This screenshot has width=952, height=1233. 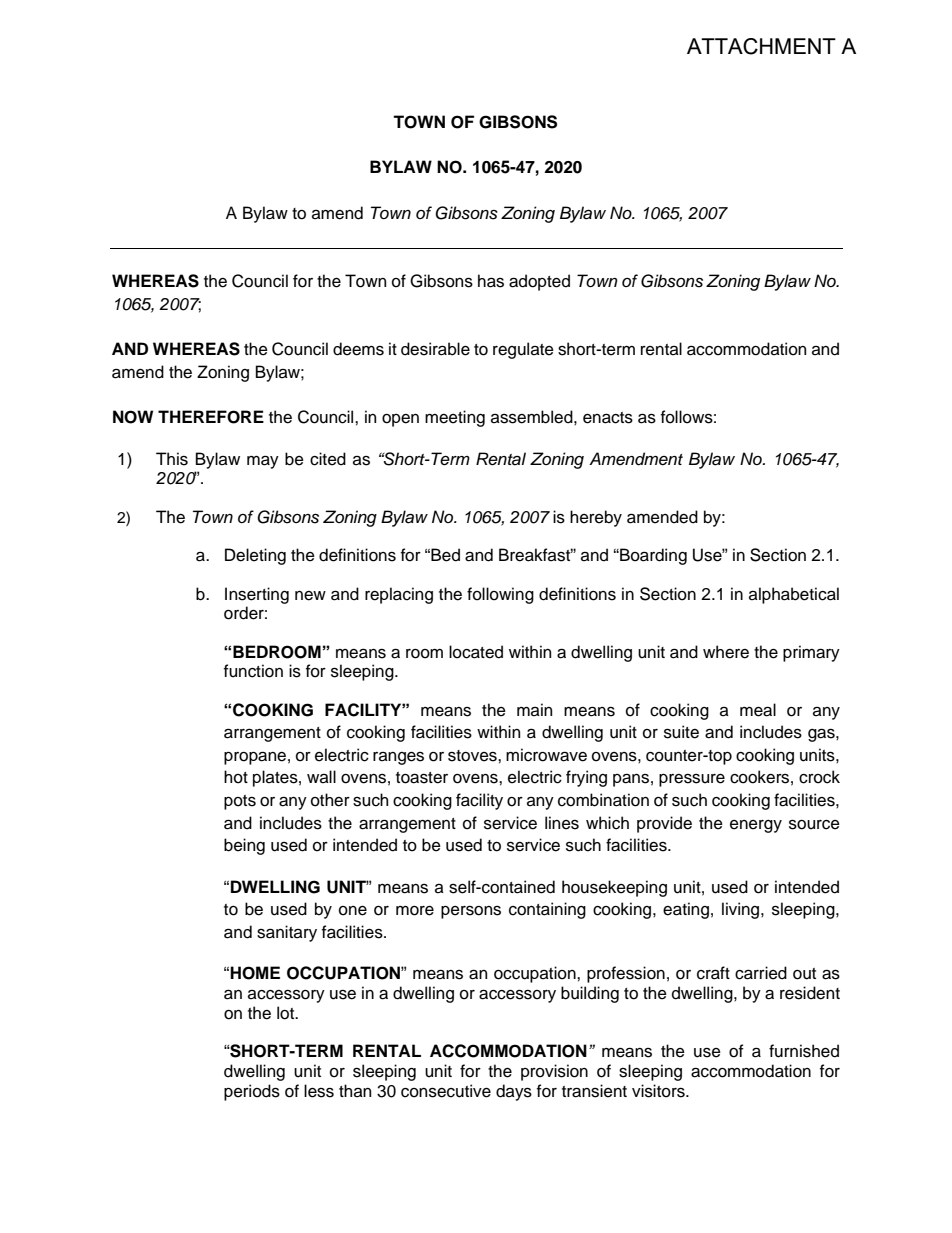 I want to click on alphabetical, so click(x=794, y=595).
